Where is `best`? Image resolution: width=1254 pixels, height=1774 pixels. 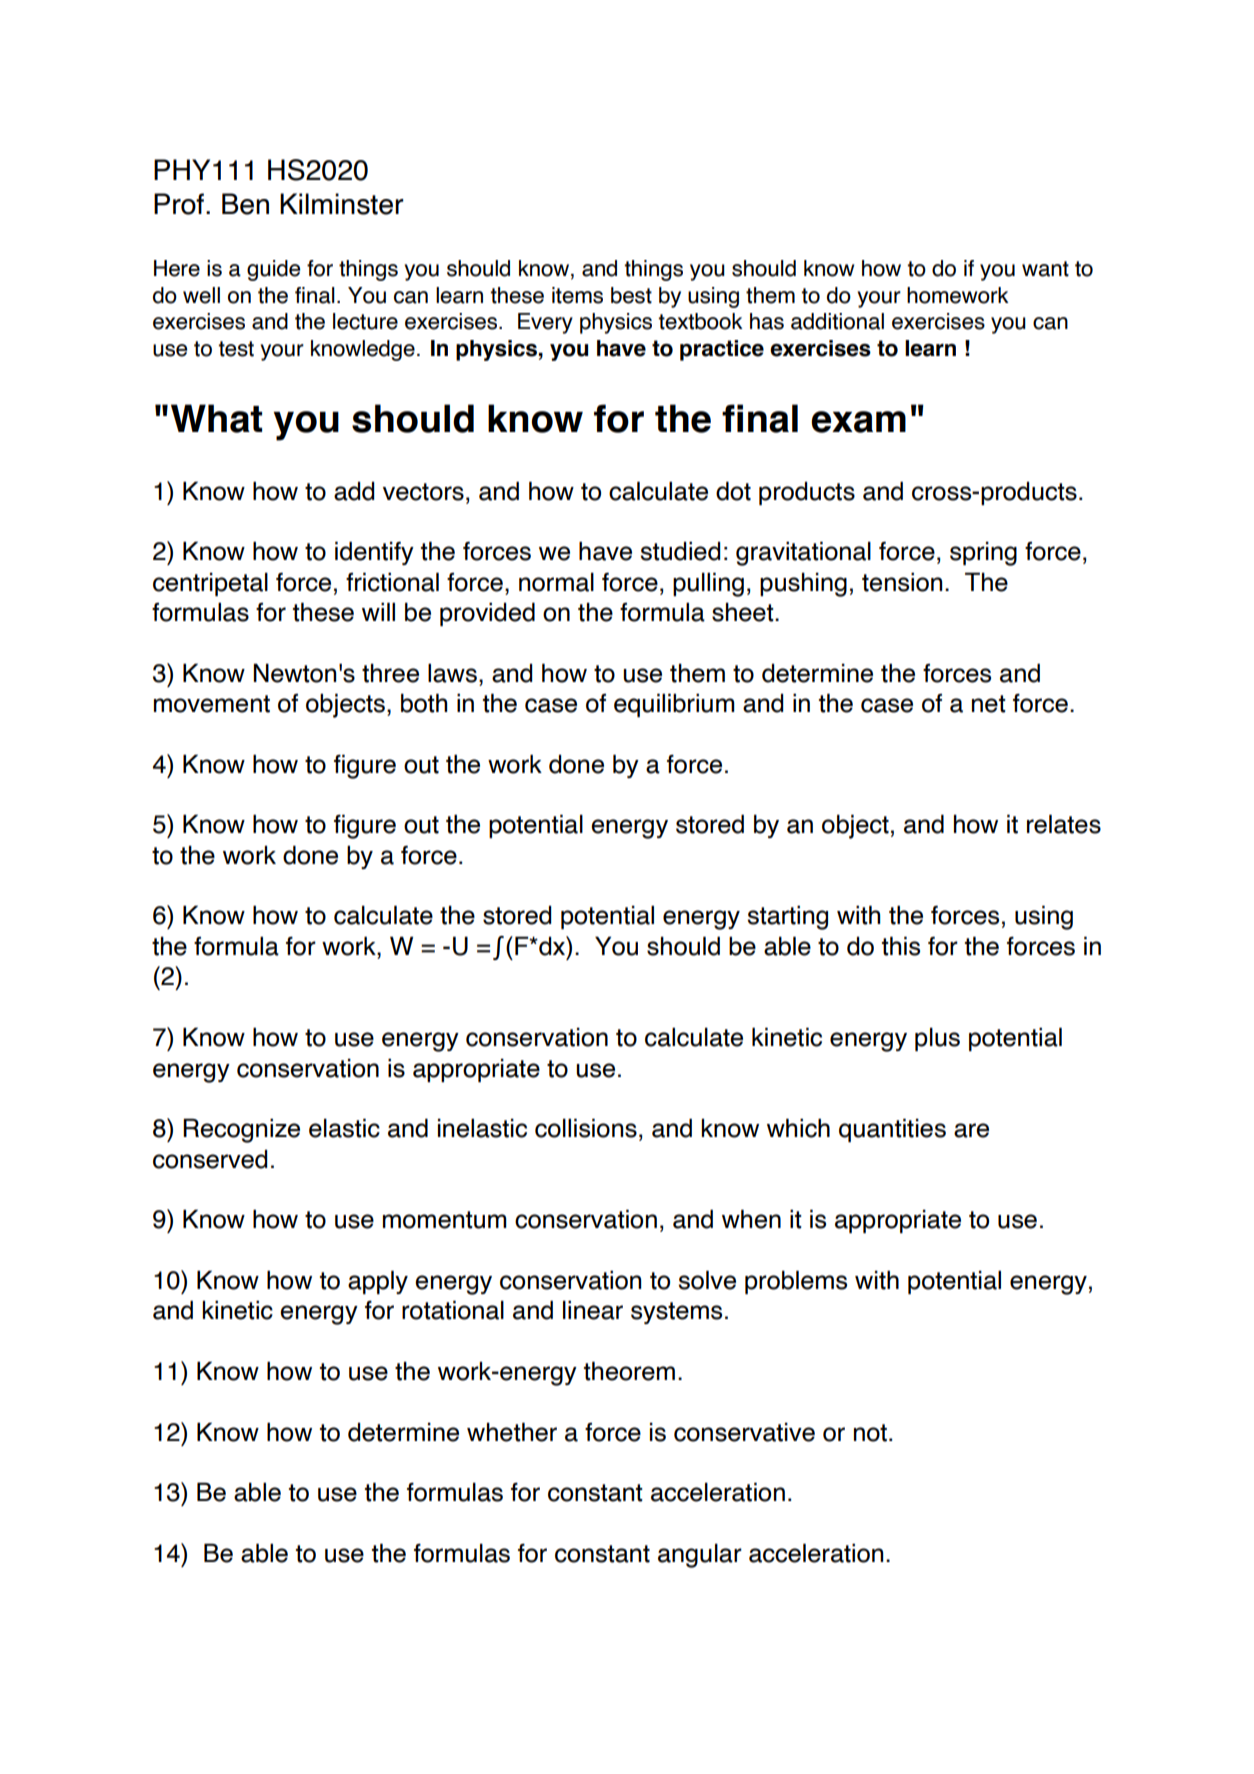
best is located at coordinates (631, 295).
